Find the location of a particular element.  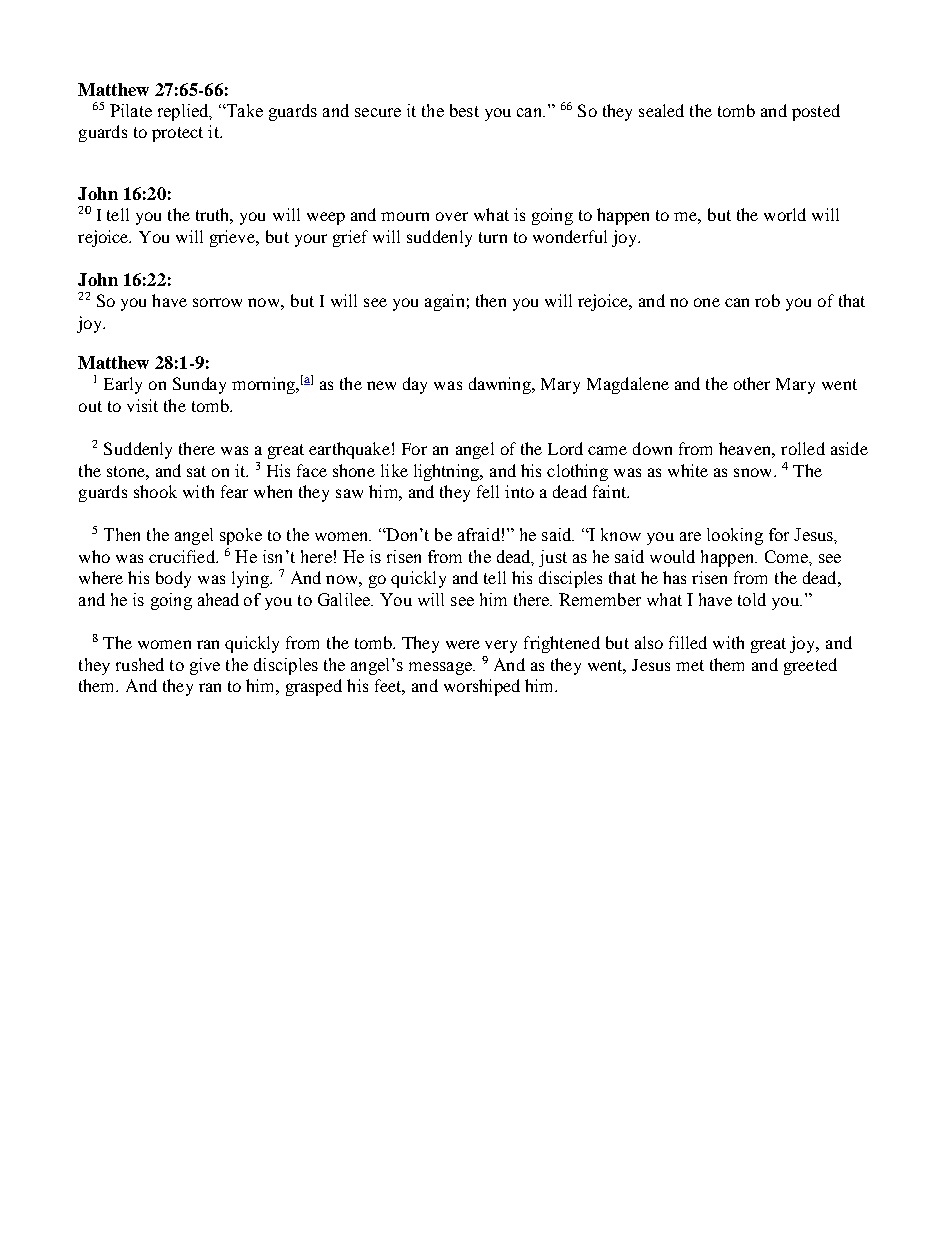

other is located at coordinates (752, 383).
